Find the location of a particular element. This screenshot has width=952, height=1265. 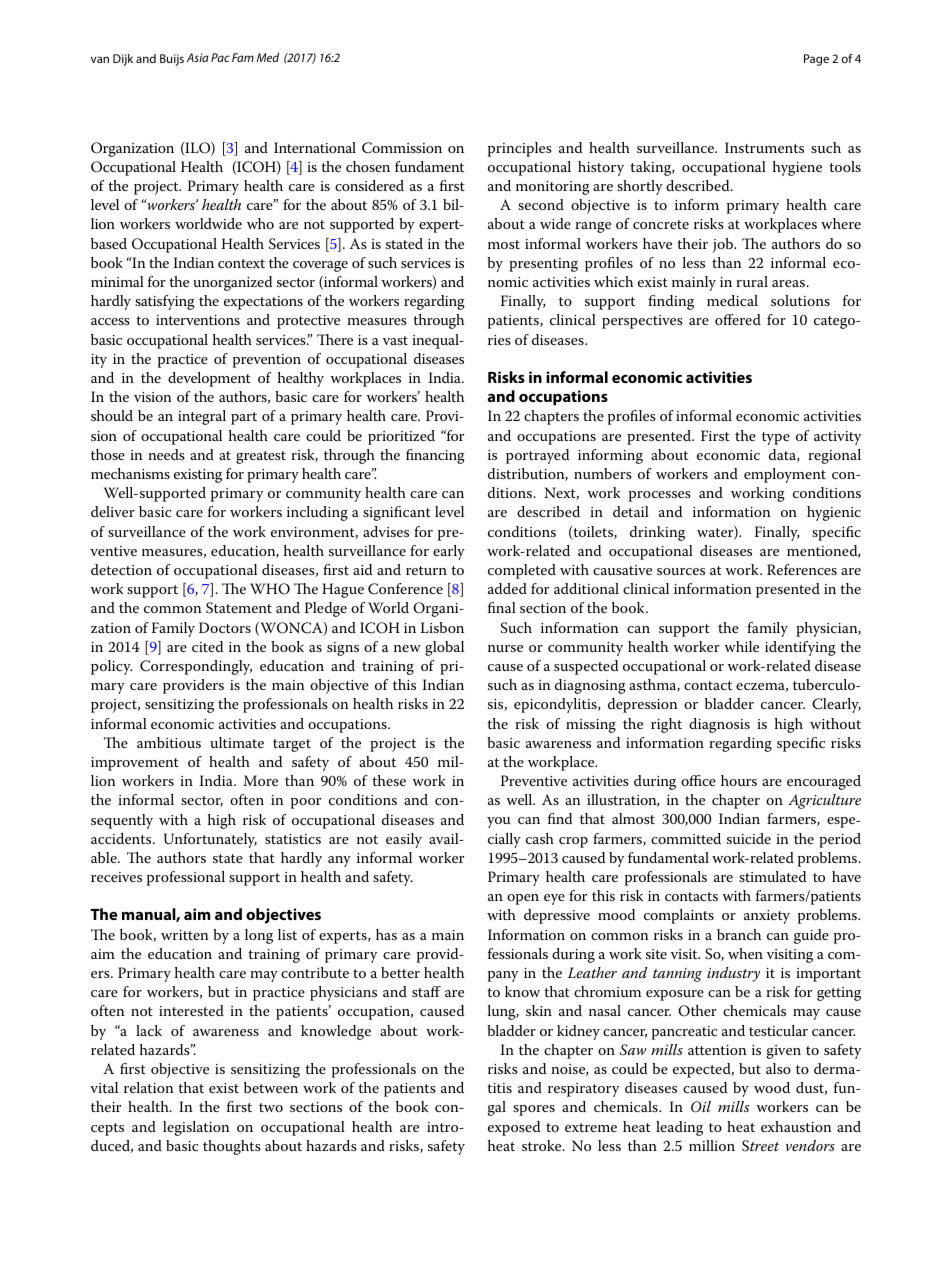

Doctors is located at coordinates (225, 627).
